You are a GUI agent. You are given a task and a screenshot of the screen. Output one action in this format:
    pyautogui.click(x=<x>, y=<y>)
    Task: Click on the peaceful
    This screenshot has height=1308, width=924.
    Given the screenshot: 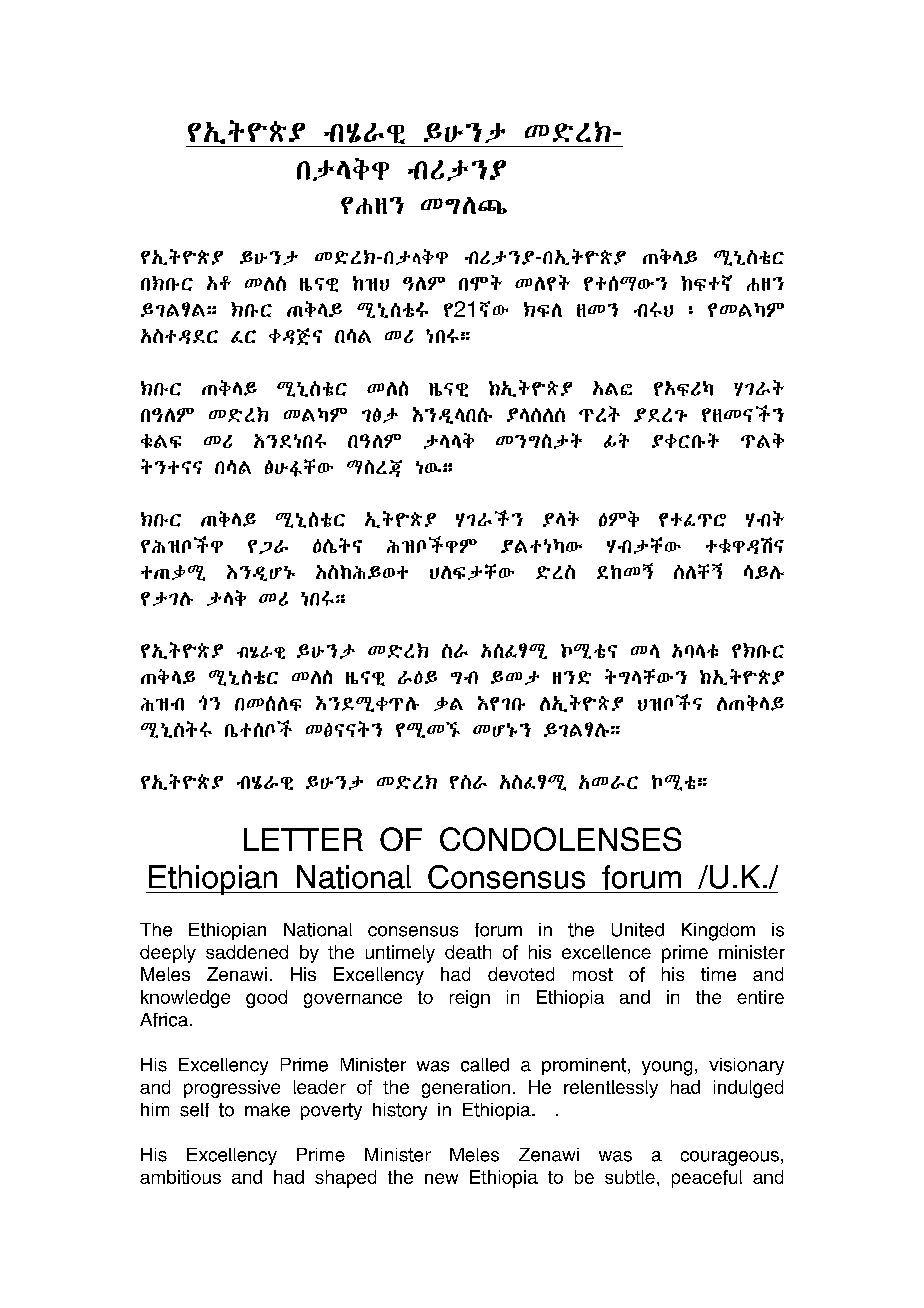 What is the action you would take?
    pyautogui.click(x=707, y=1179)
